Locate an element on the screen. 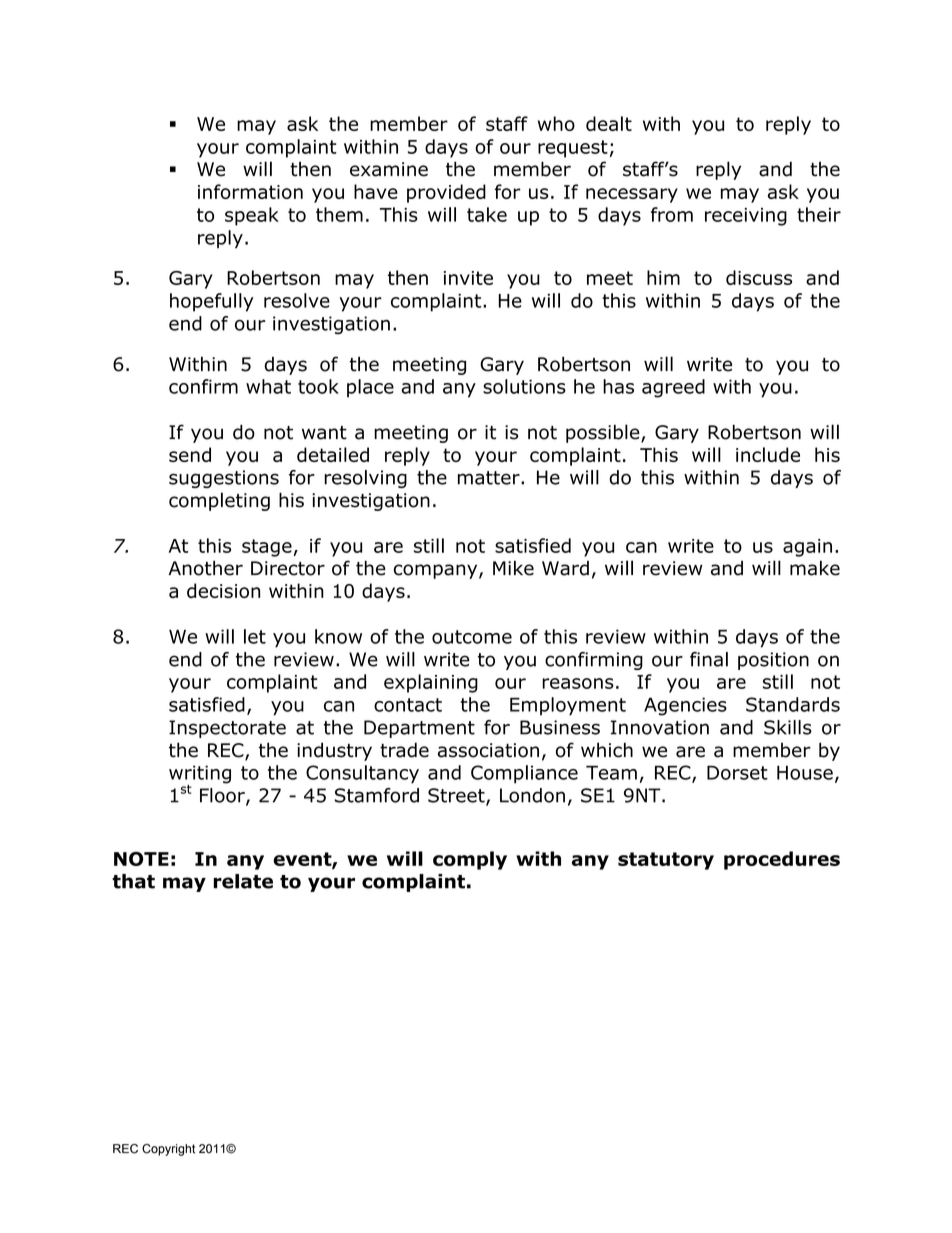 The image size is (952, 1233). hopefully is located at coordinates (211, 302).
